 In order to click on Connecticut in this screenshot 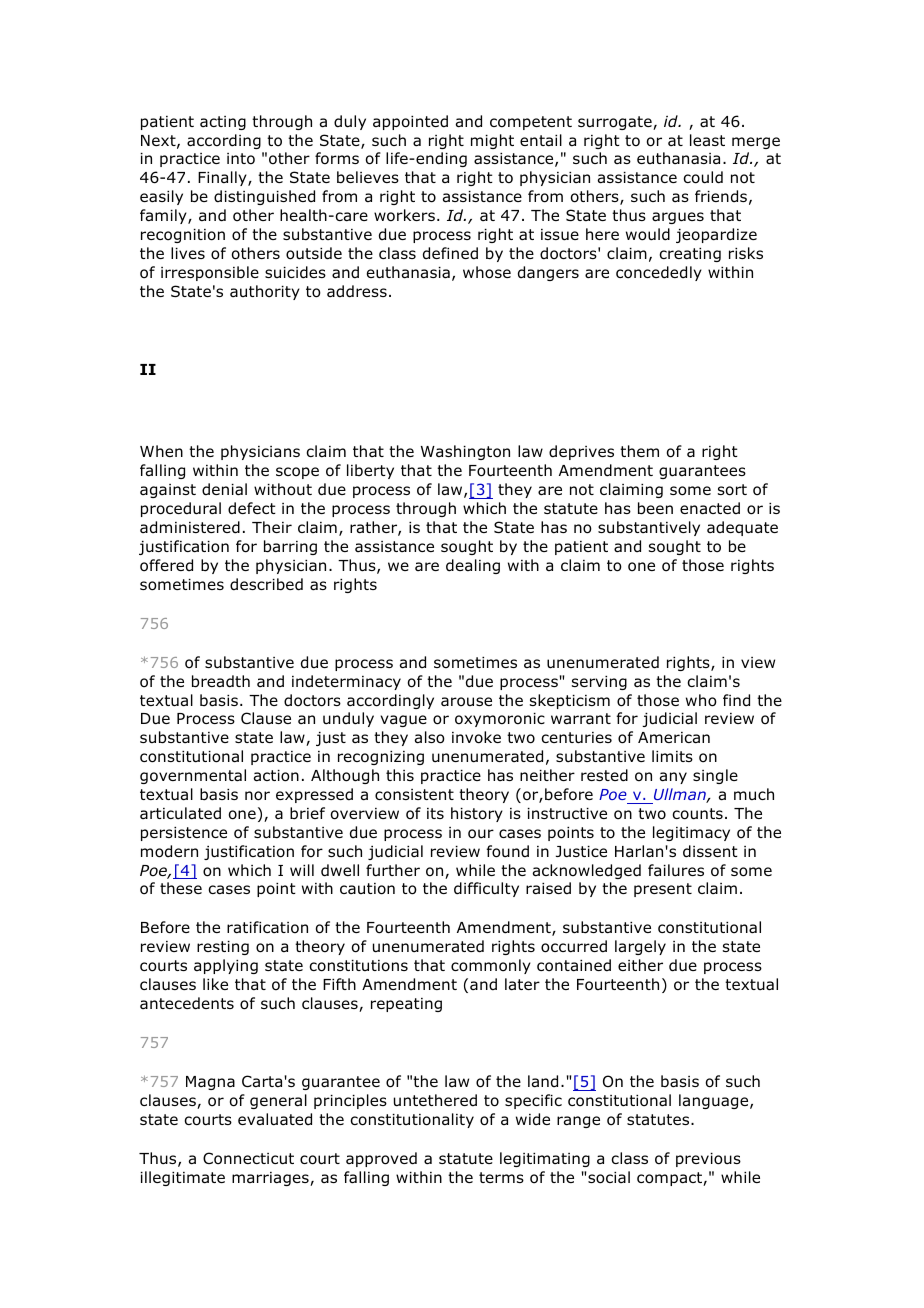, I will do `click(248, 1158)`.
